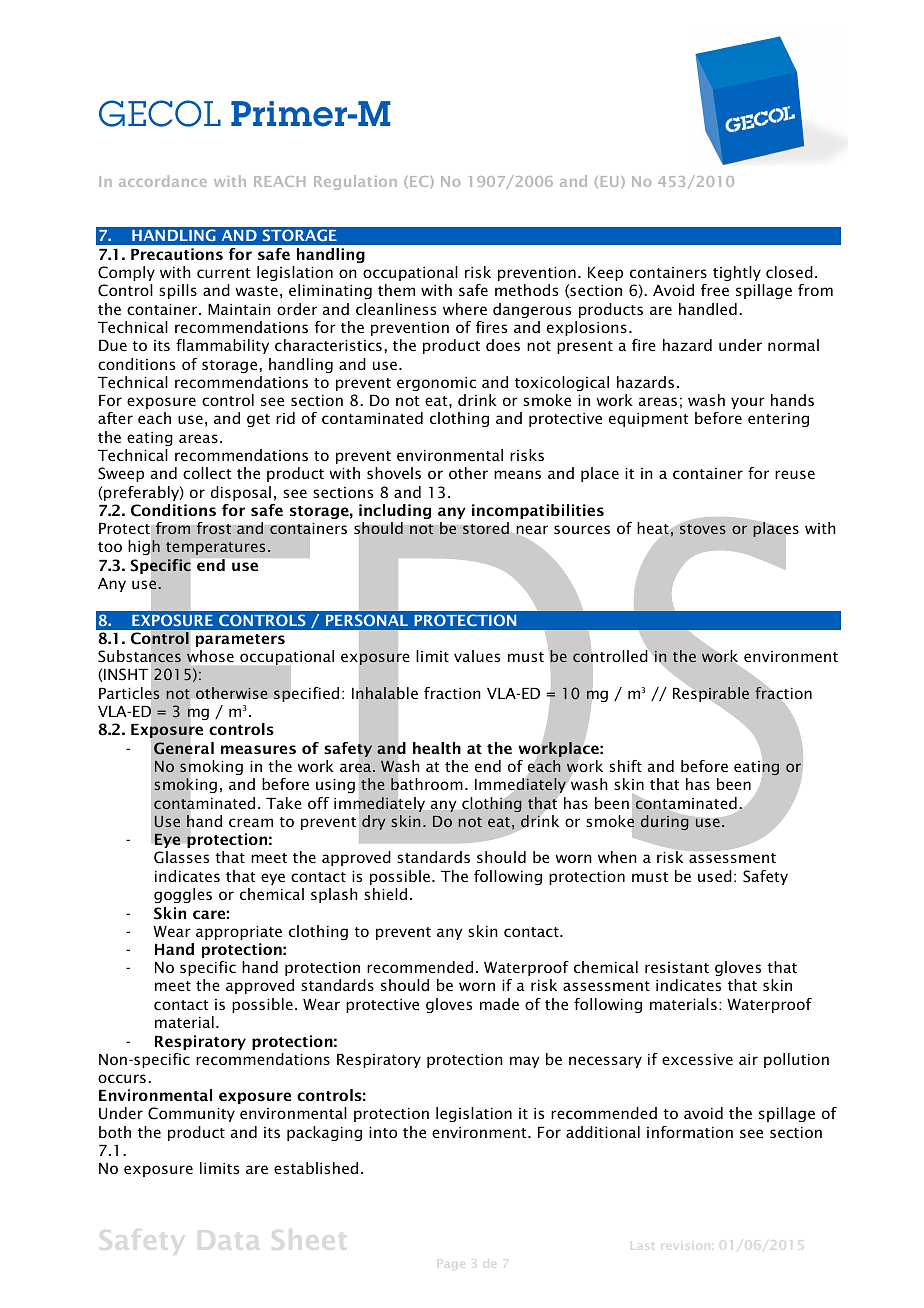  I want to click on stored, so click(486, 528).
